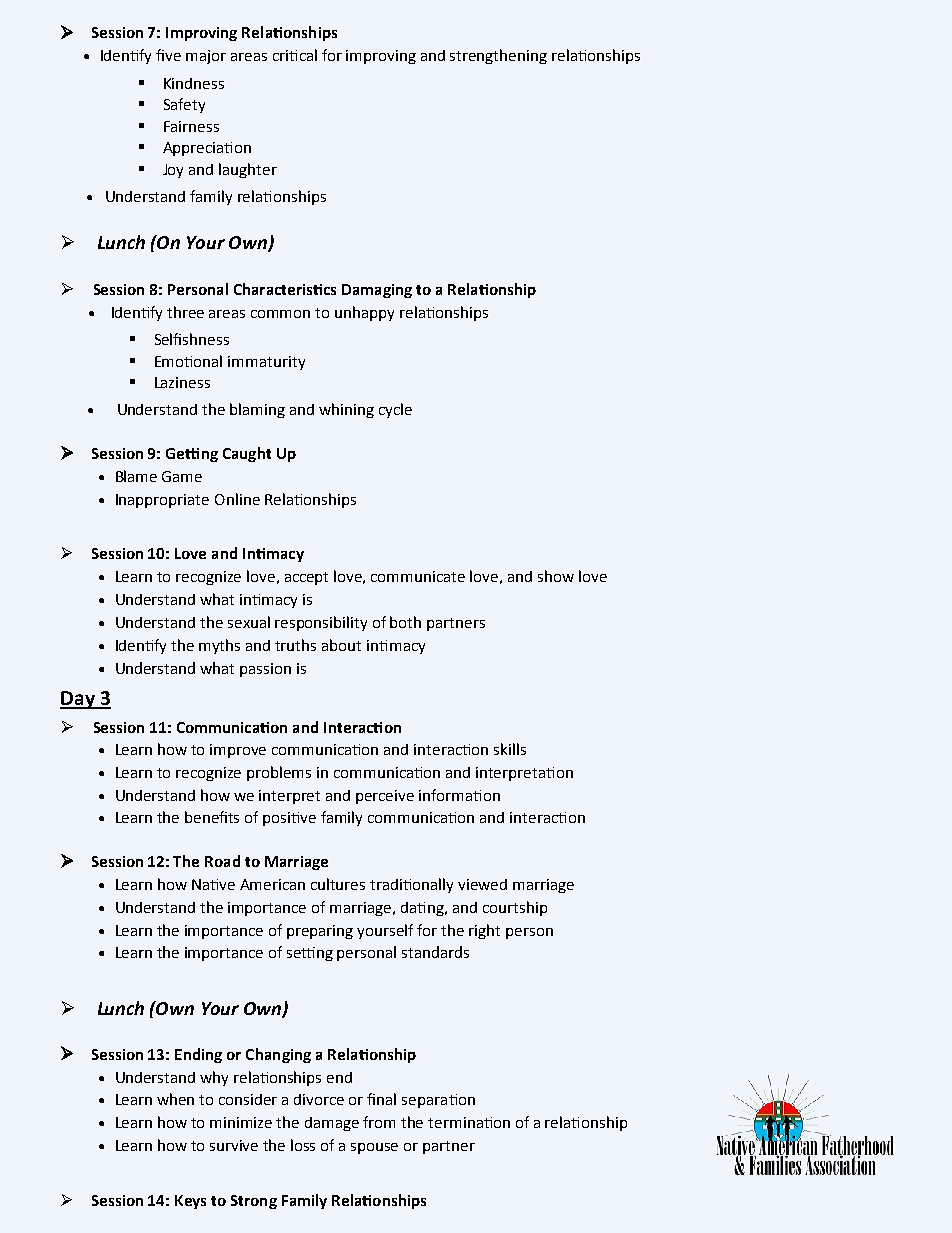  I want to click on positive, so click(289, 819).
